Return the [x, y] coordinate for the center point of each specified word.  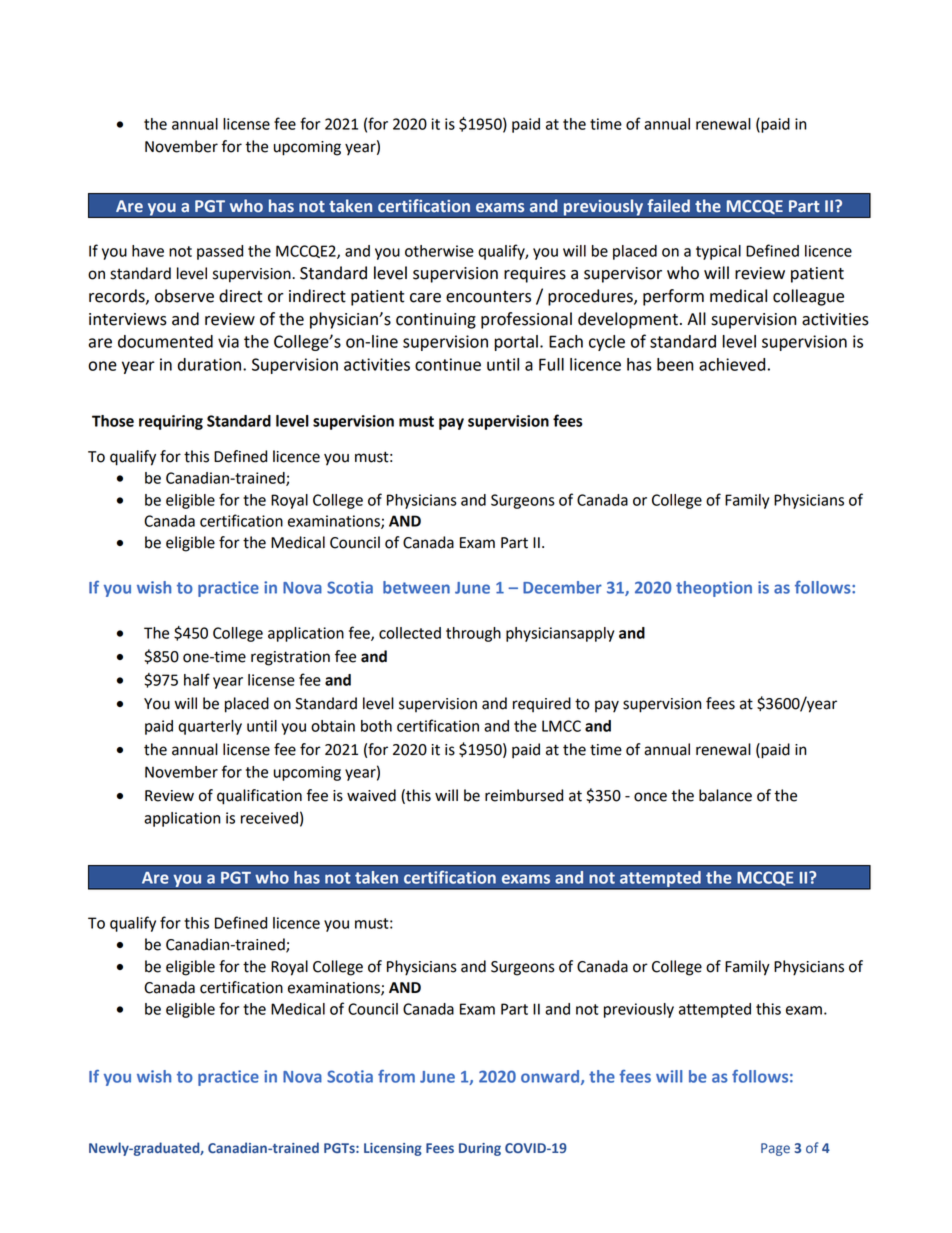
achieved [732, 364]
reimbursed [524, 795]
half [197, 679]
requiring [171, 422]
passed [220, 252]
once [650, 797]
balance [725, 795]
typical [718, 252]
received [269, 818]
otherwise [439, 251]
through [473, 634]
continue [448, 364]
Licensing [393, 1149]
